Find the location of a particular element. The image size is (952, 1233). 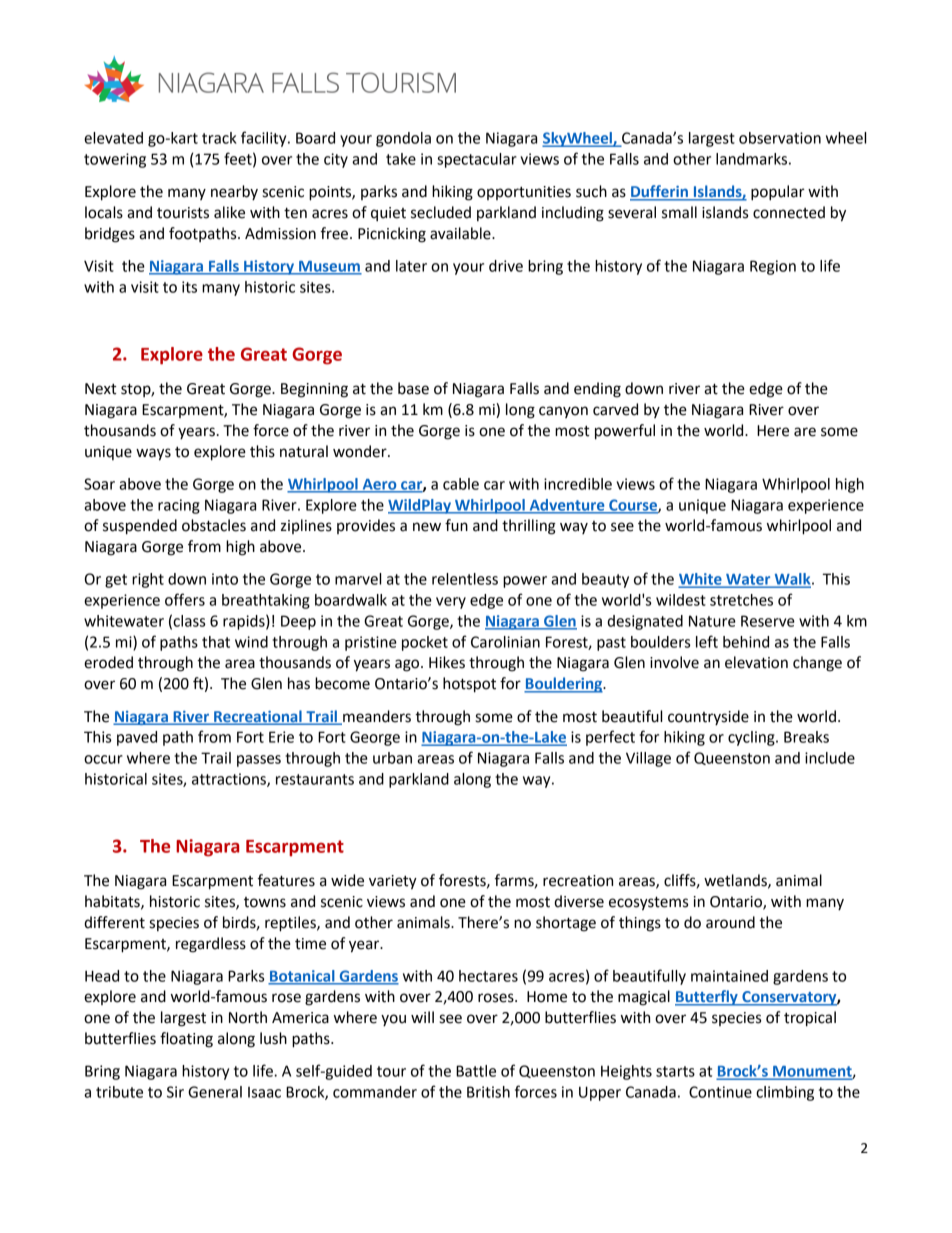

spectacular is located at coordinates (477, 160).
